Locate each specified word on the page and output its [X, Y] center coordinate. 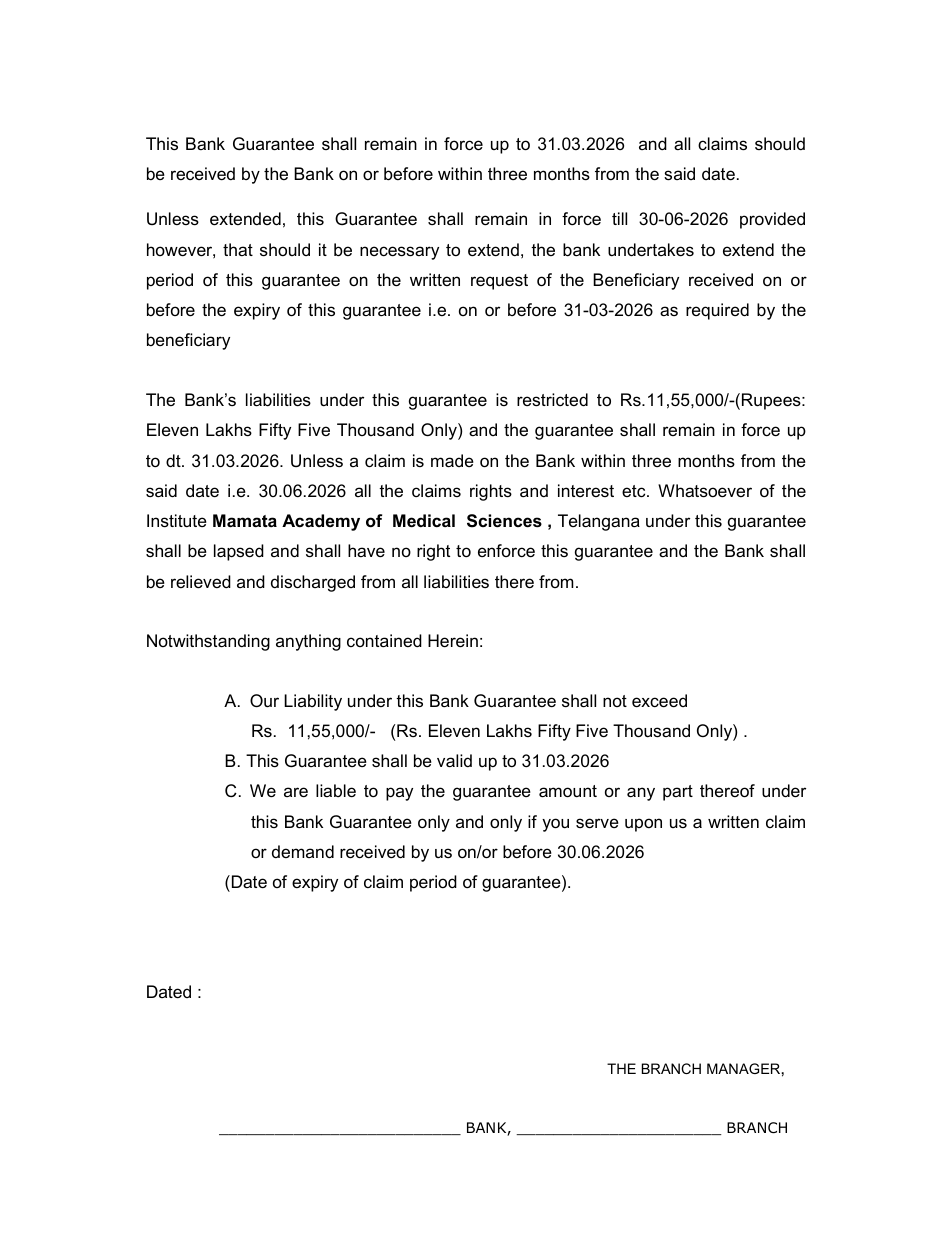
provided [772, 220]
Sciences [504, 521]
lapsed [239, 552]
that [238, 249]
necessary [399, 253]
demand [303, 851]
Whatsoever [705, 491]
